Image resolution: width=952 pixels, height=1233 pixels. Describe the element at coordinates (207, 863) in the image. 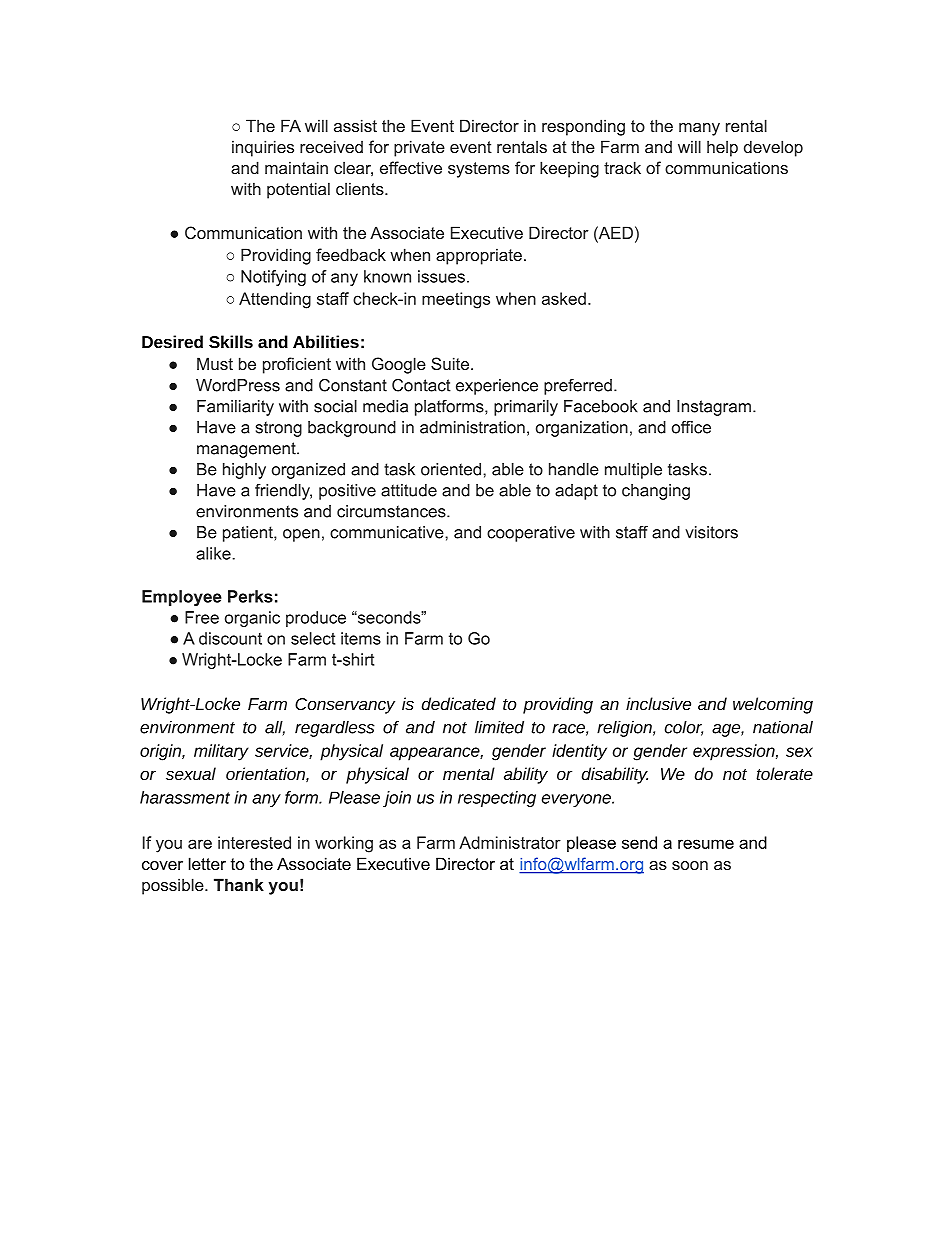

I see `letter` at that location.
